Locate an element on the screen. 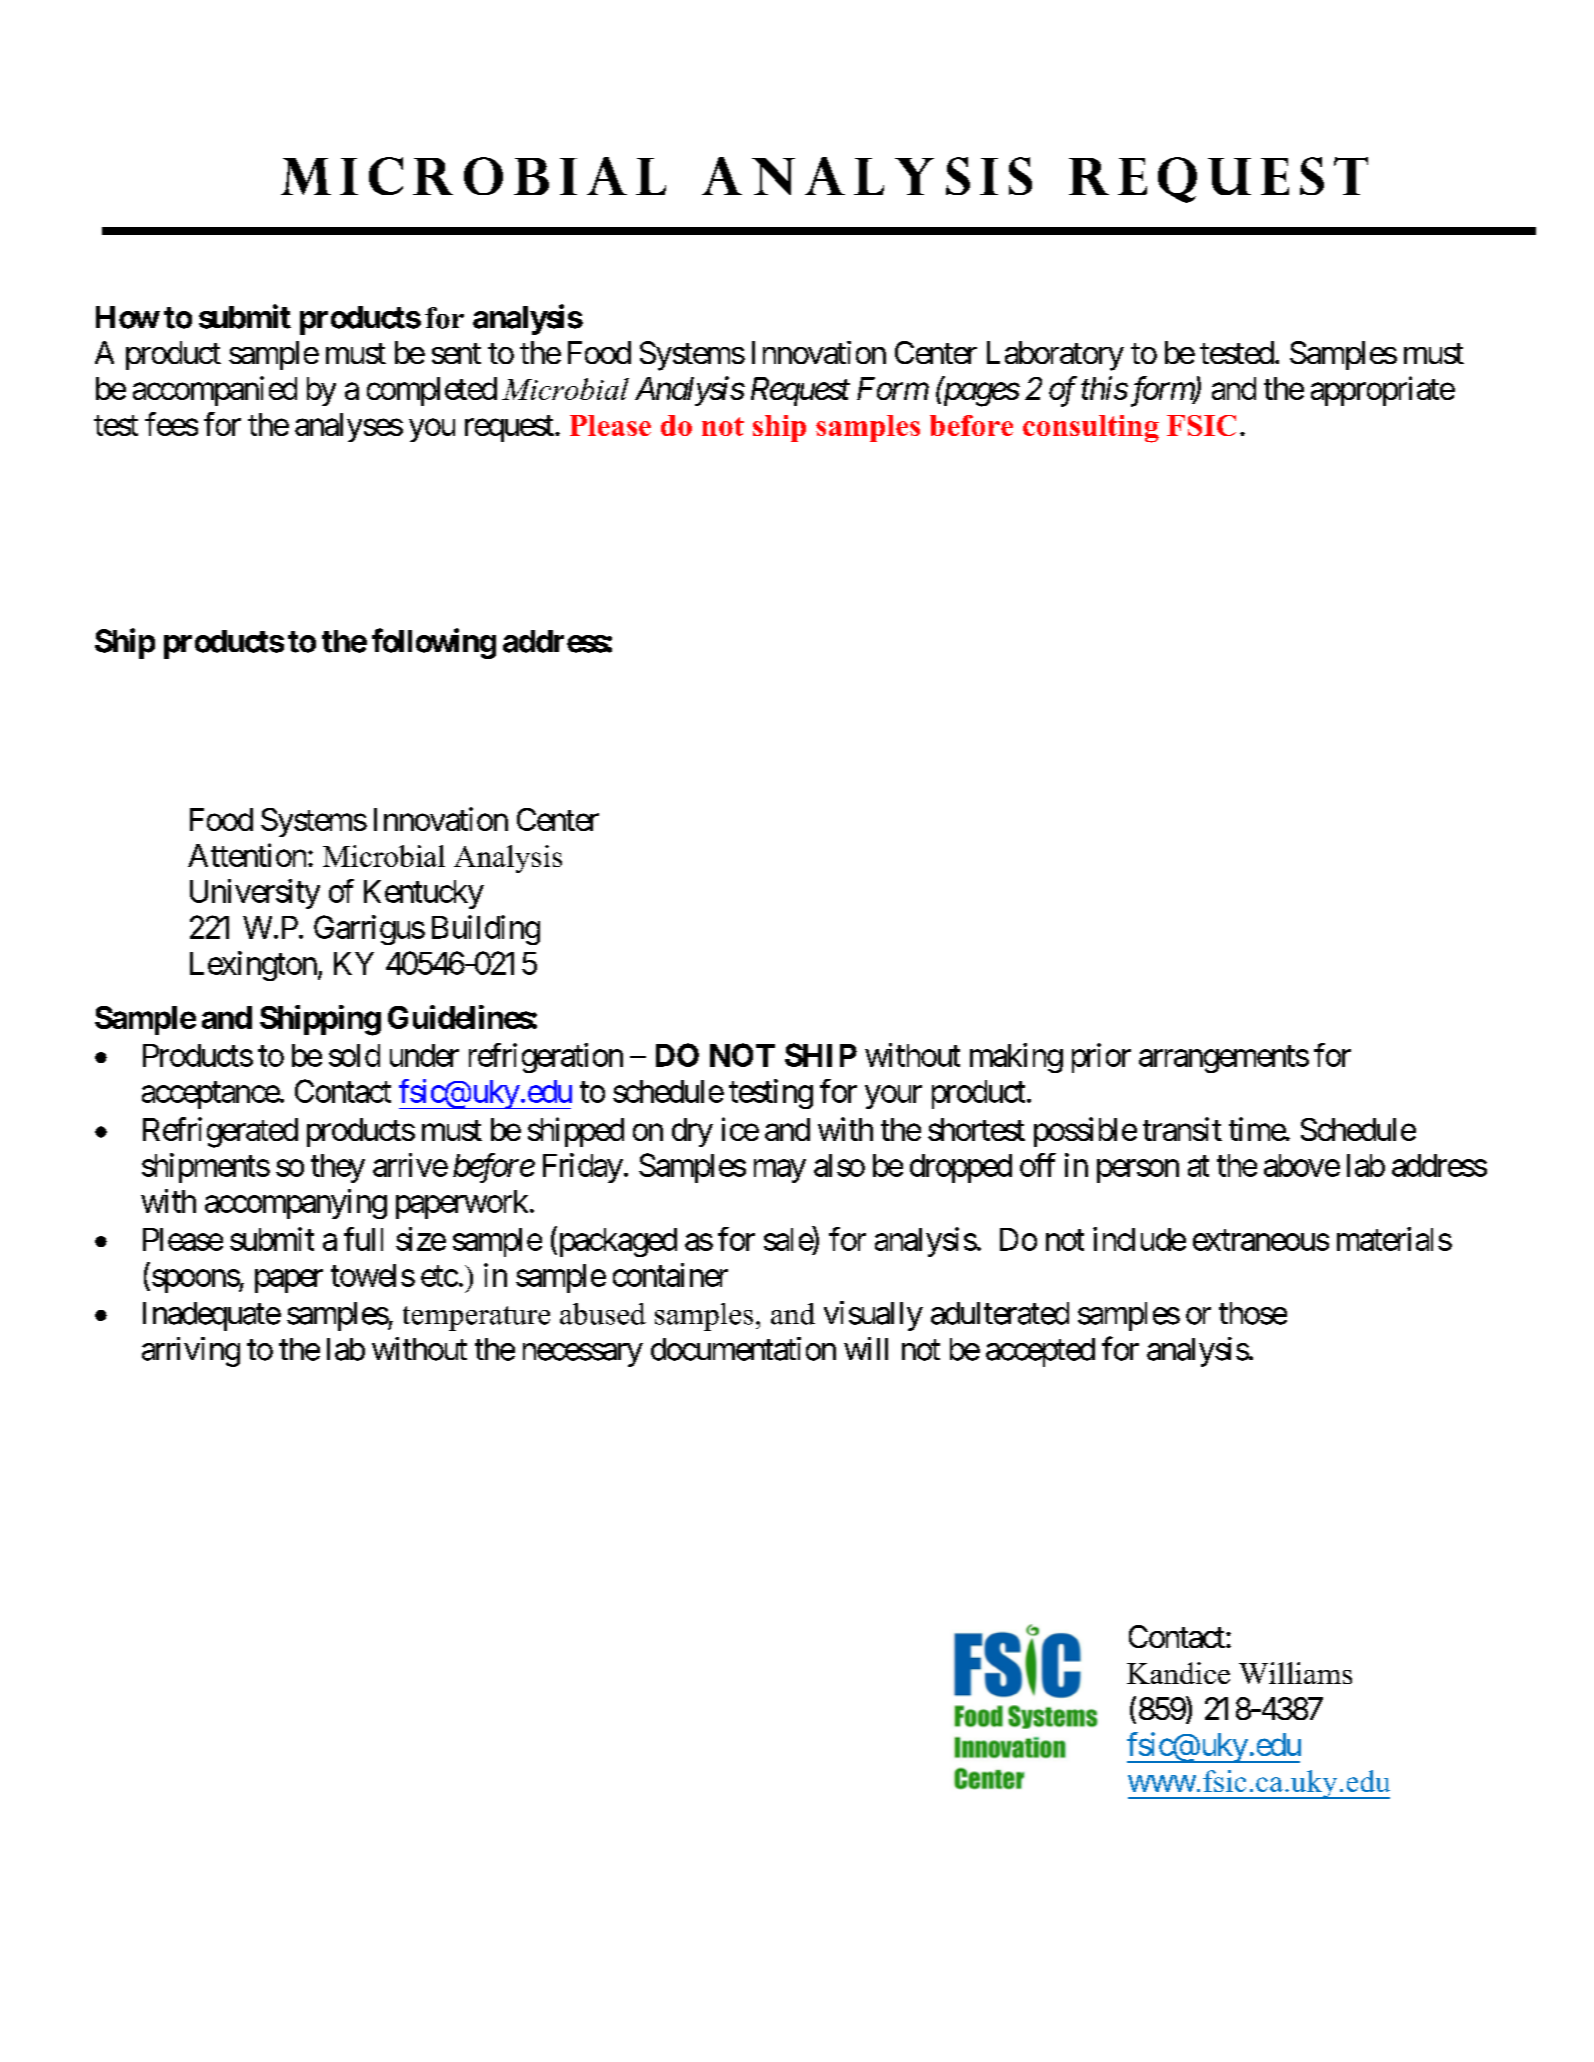 The image size is (1594, 2062). Laboratory is located at coordinates (1055, 356).
